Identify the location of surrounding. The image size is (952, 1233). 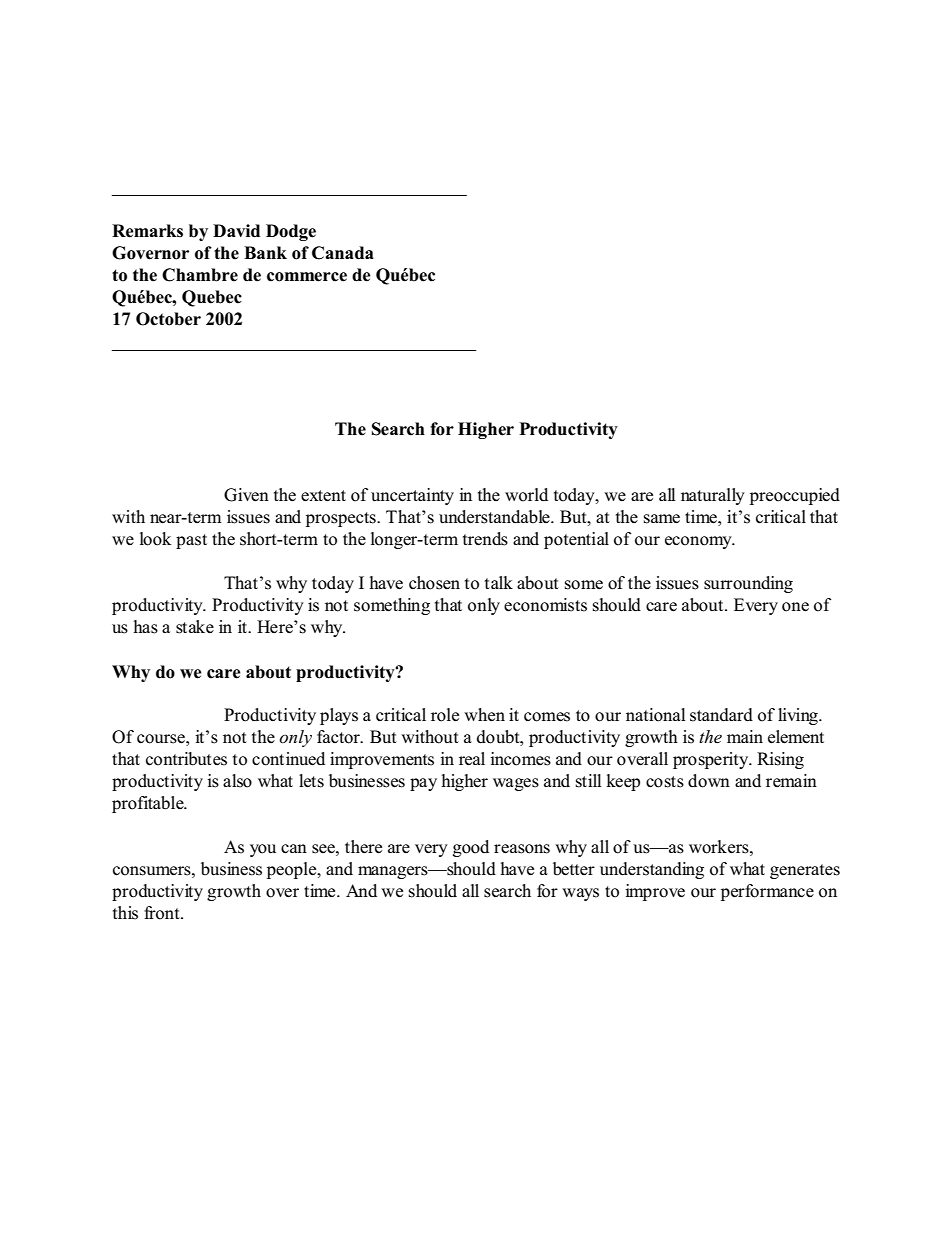
(748, 584).
